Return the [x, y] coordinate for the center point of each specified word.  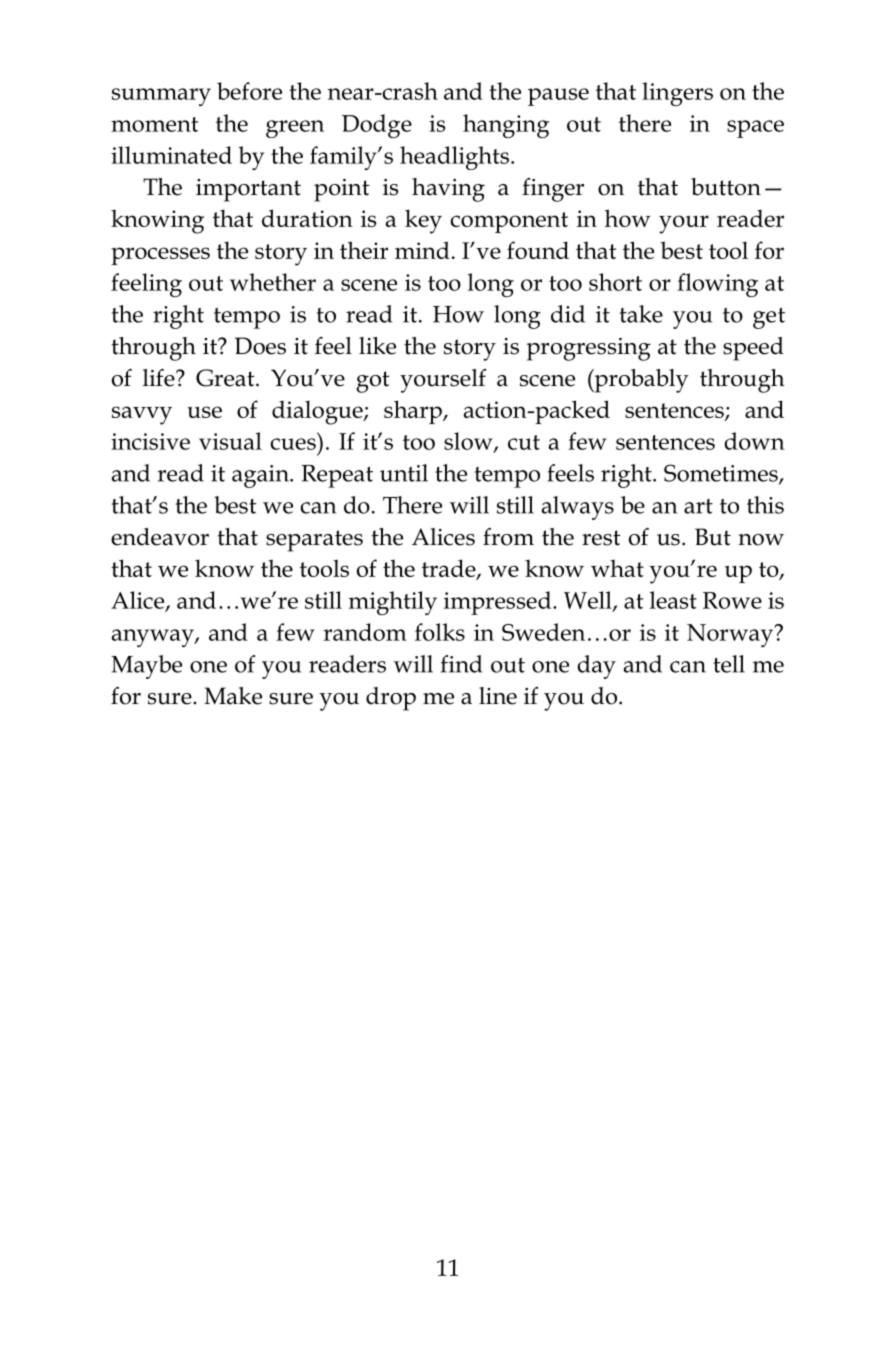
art [698, 506]
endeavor [160, 537]
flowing [717, 285]
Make [233, 696]
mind [422, 250]
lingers [677, 94]
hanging [506, 126]
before [249, 91]
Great [226, 378]
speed [753, 349]
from [508, 537]
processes [160, 256]
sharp [414, 412]
